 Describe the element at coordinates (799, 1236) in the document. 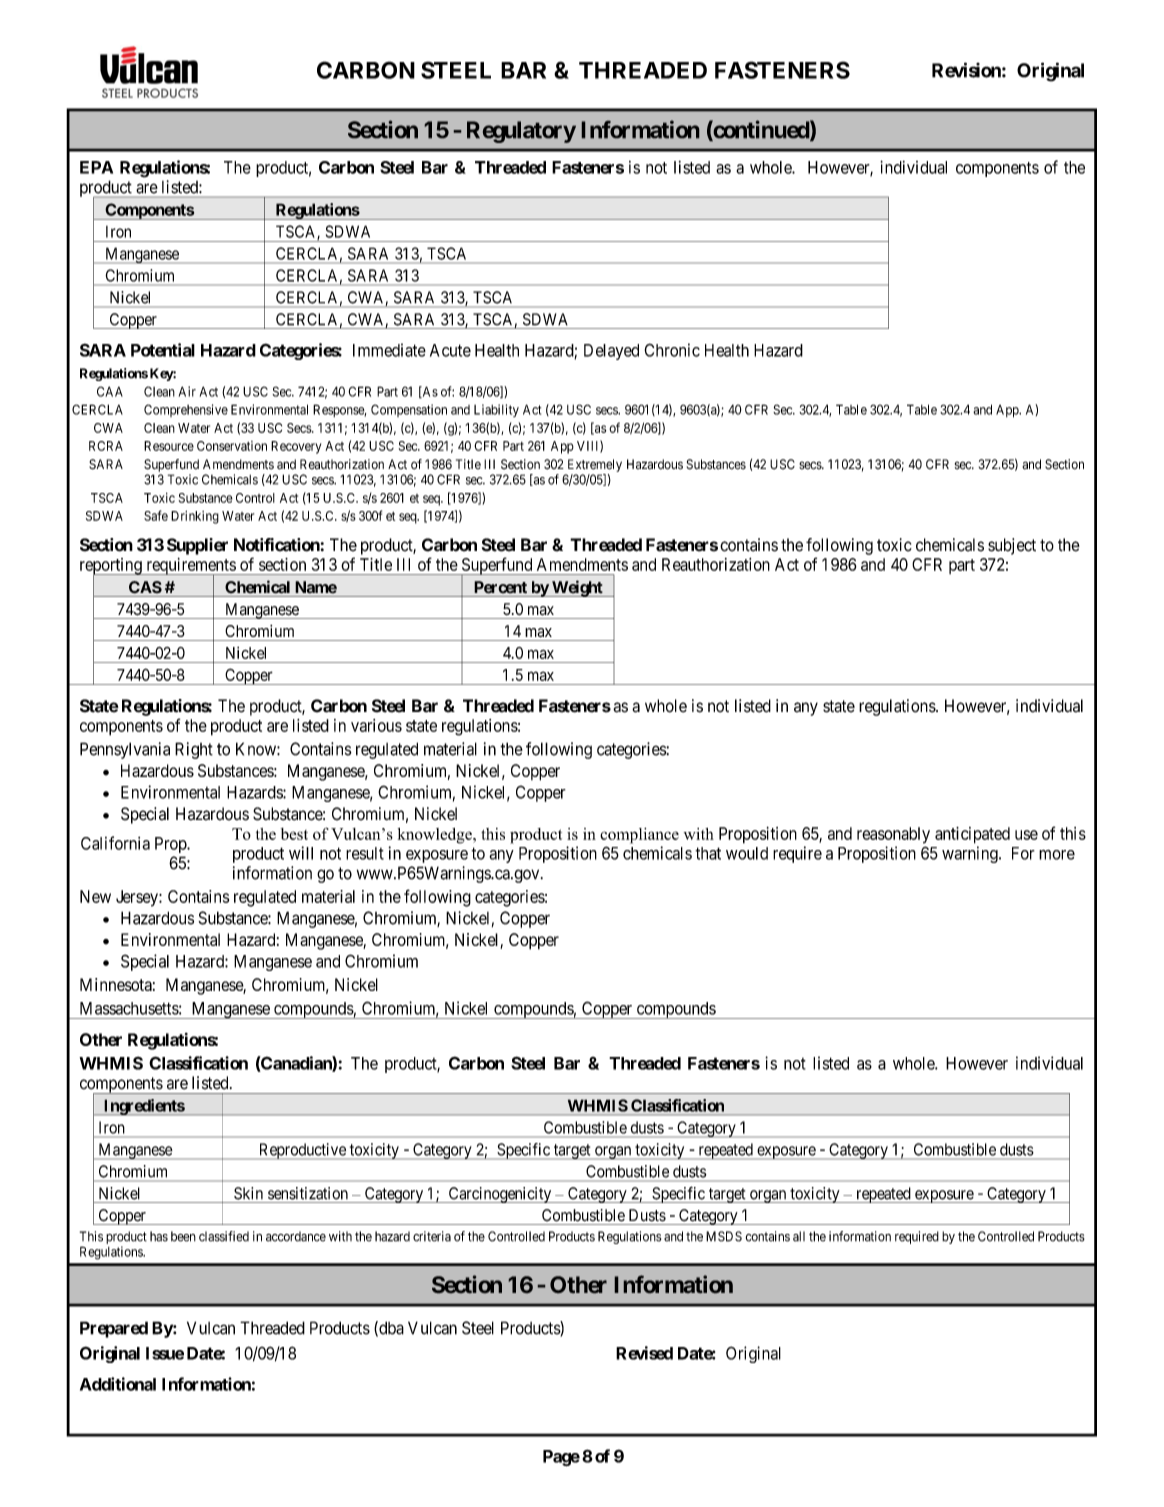

I see `all` at that location.
